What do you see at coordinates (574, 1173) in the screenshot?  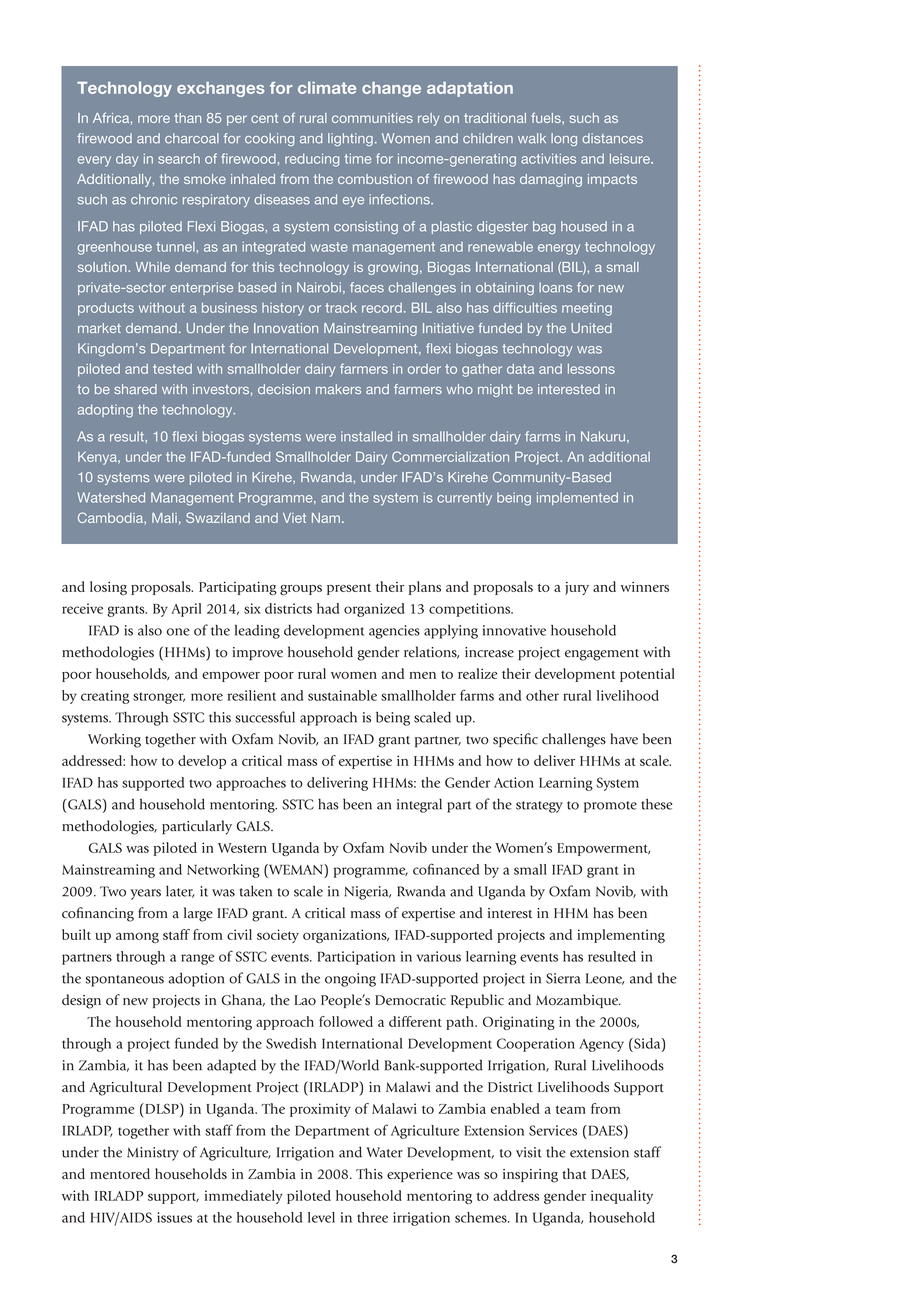 I see `that` at bounding box center [574, 1173].
